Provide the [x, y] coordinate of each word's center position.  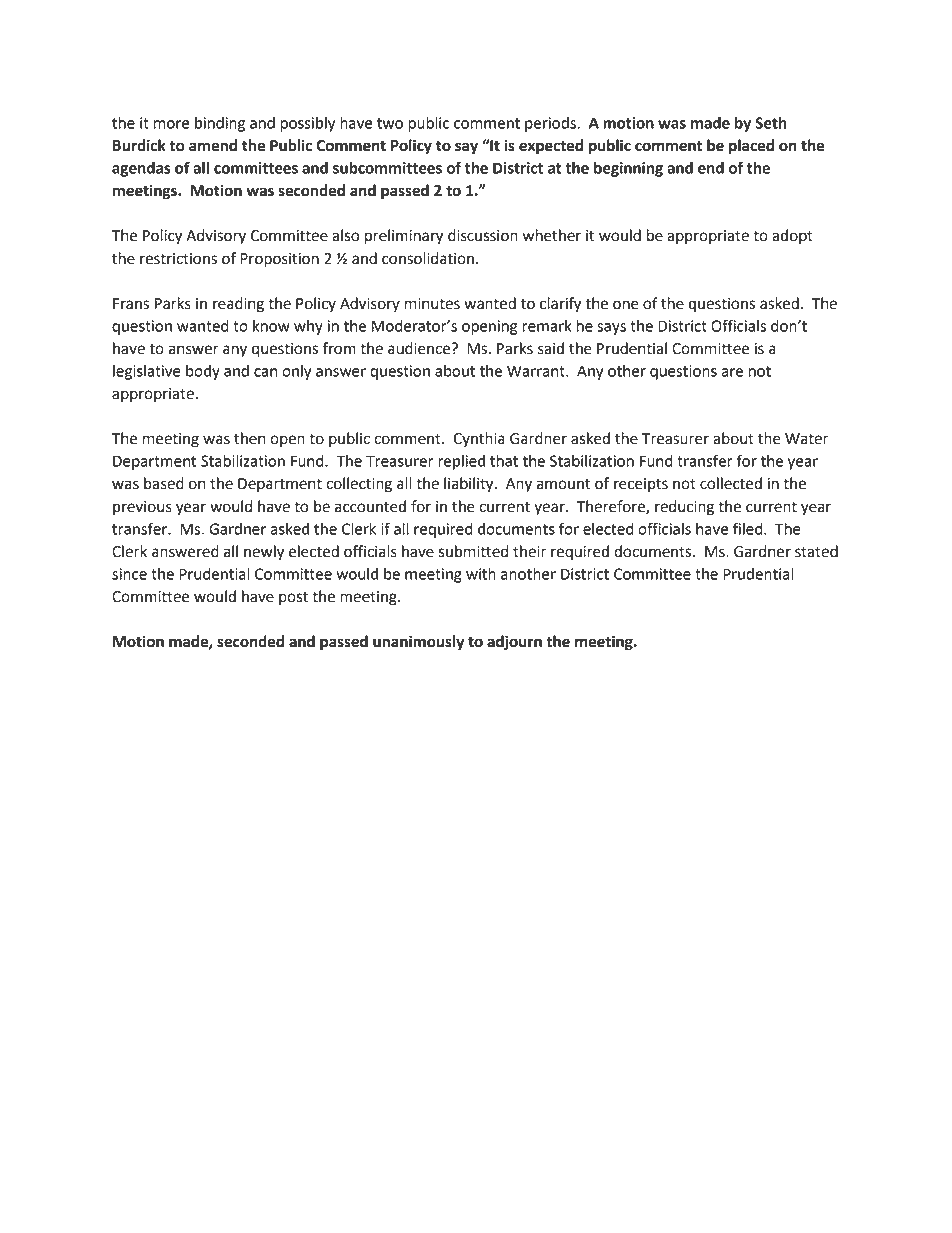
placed [751, 147]
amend [213, 145]
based [164, 483]
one [626, 305]
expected [551, 147]
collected [731, 483]
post [293, 599]
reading [238, 305]
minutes [432, 304]
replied [461, 462]
